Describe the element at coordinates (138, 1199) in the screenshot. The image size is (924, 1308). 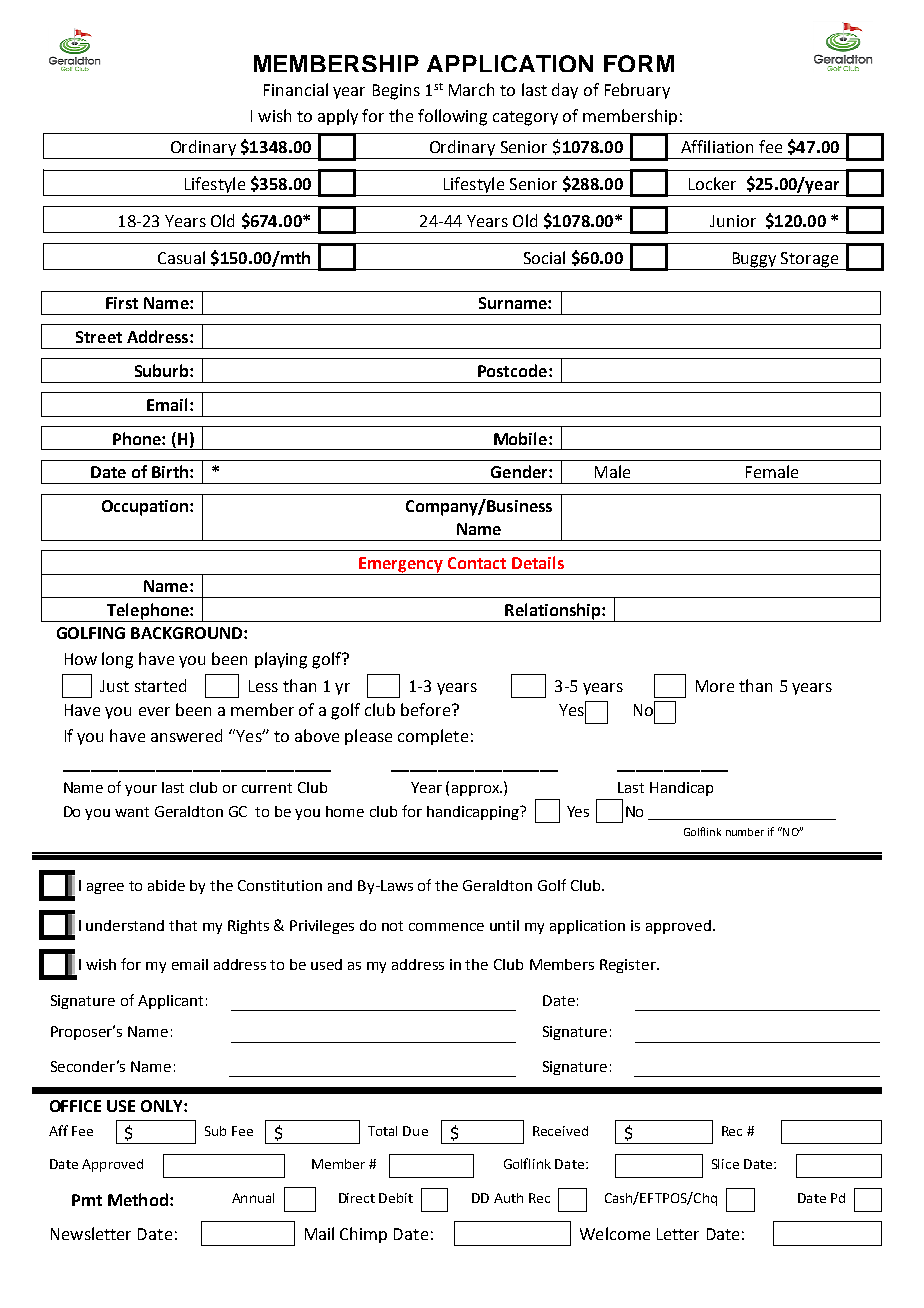
I see `Method` at that location.
